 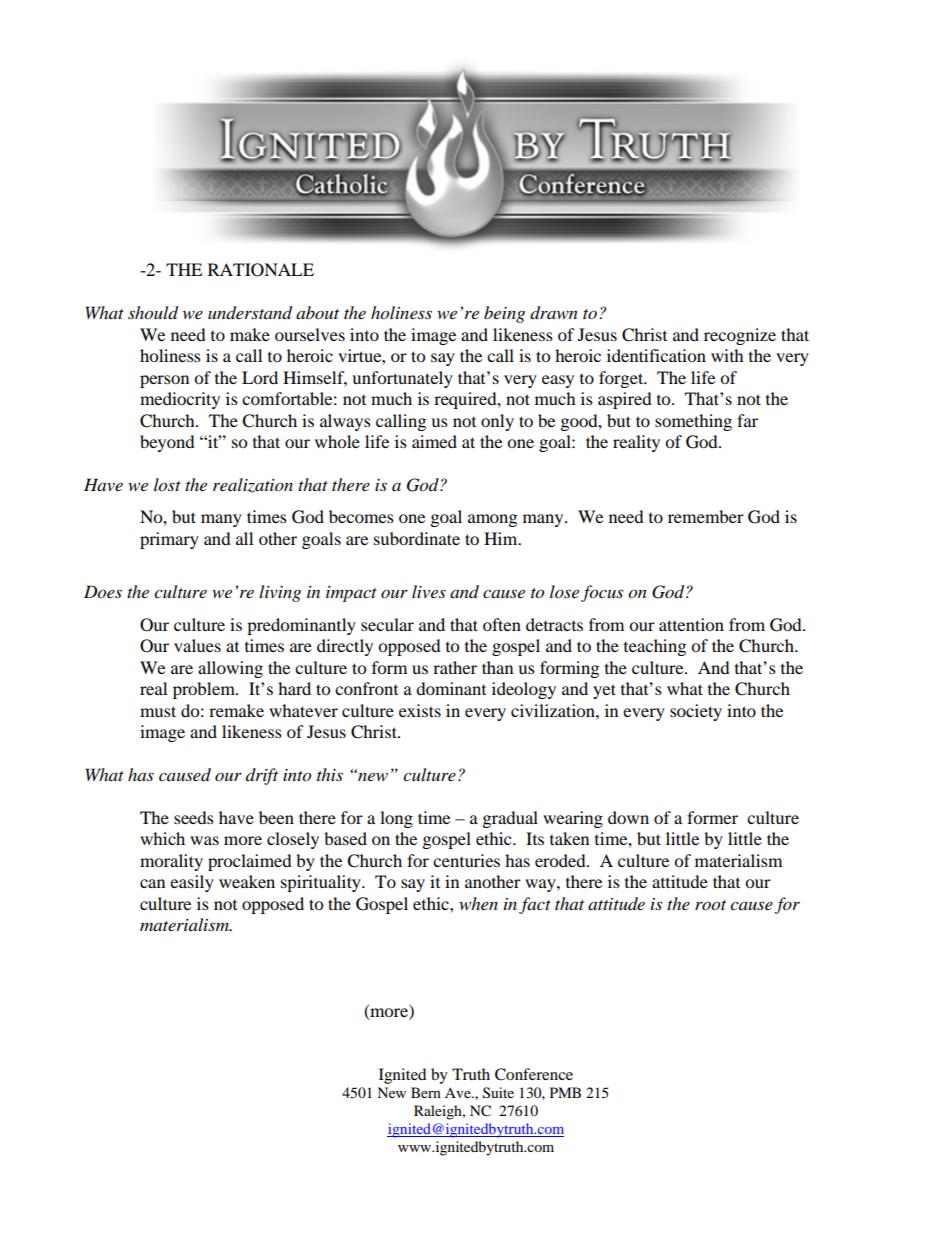 I want to click on being, so click(x=504, y=314).
